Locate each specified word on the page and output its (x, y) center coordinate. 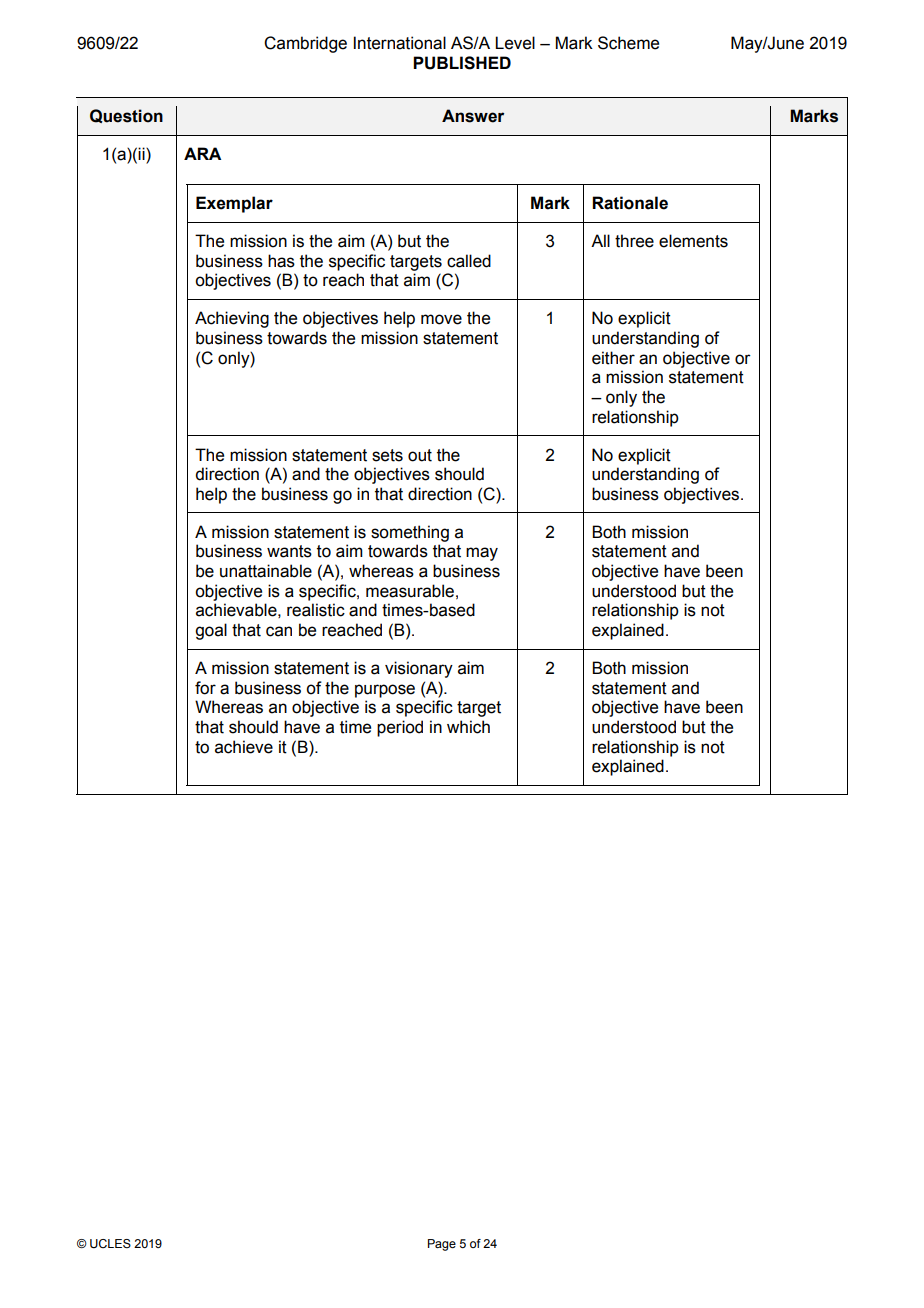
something (410, 533)
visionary (419, 669)
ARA (202, 153)
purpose (385, 691)
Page (442, 1245)
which (468, 727)
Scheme (628, 43)
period (400, 728)
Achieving (232, 319)
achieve (244, 747)
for (205, 688)
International (400, 43)
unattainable (266, 571)
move (441, 319)
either (613, 358)
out (420, 455)
